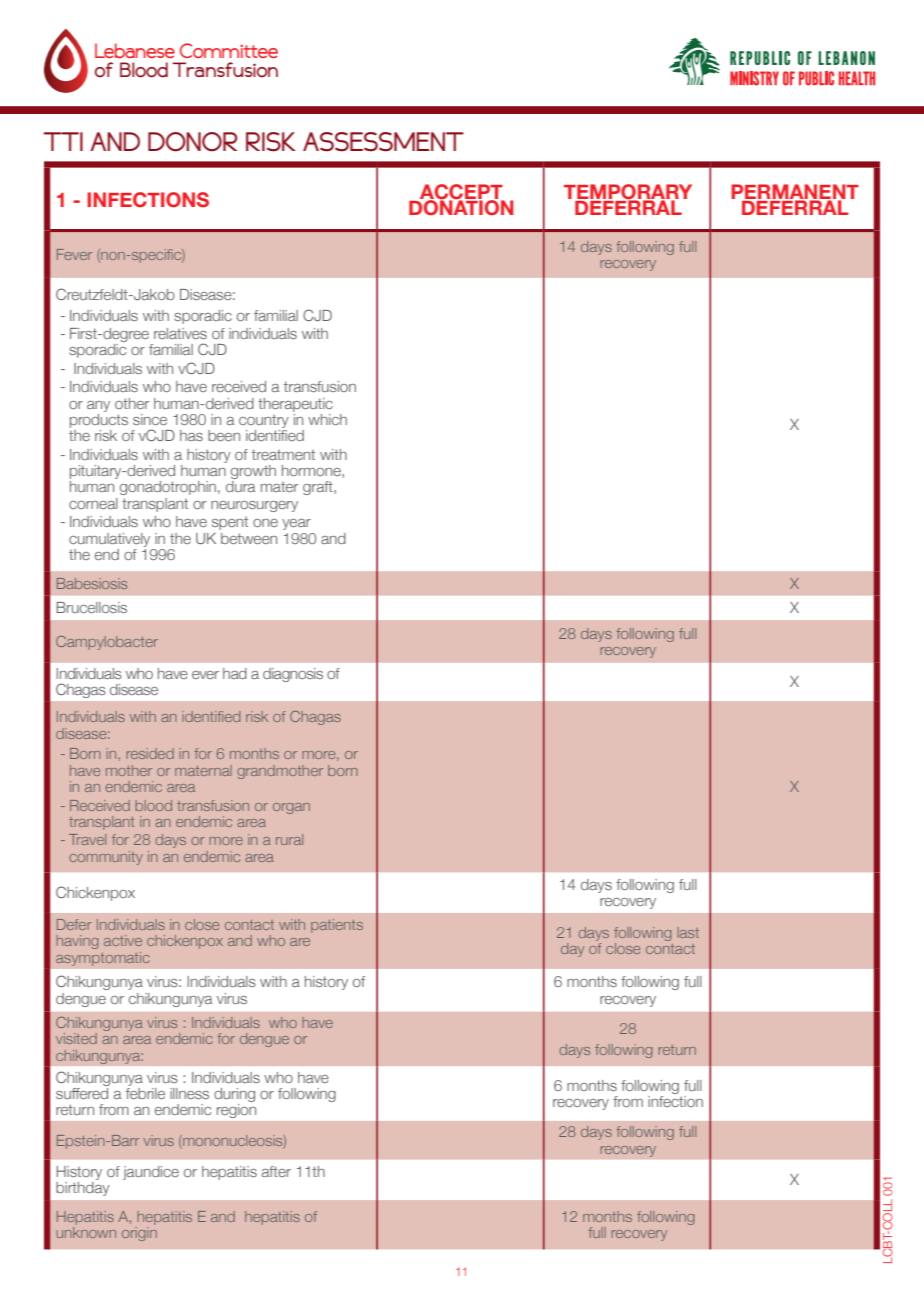 This screenshot has height=1308, width=924. Describe the element at coordinates (276, 1171) in the screenshot. I see `after` at that location.
